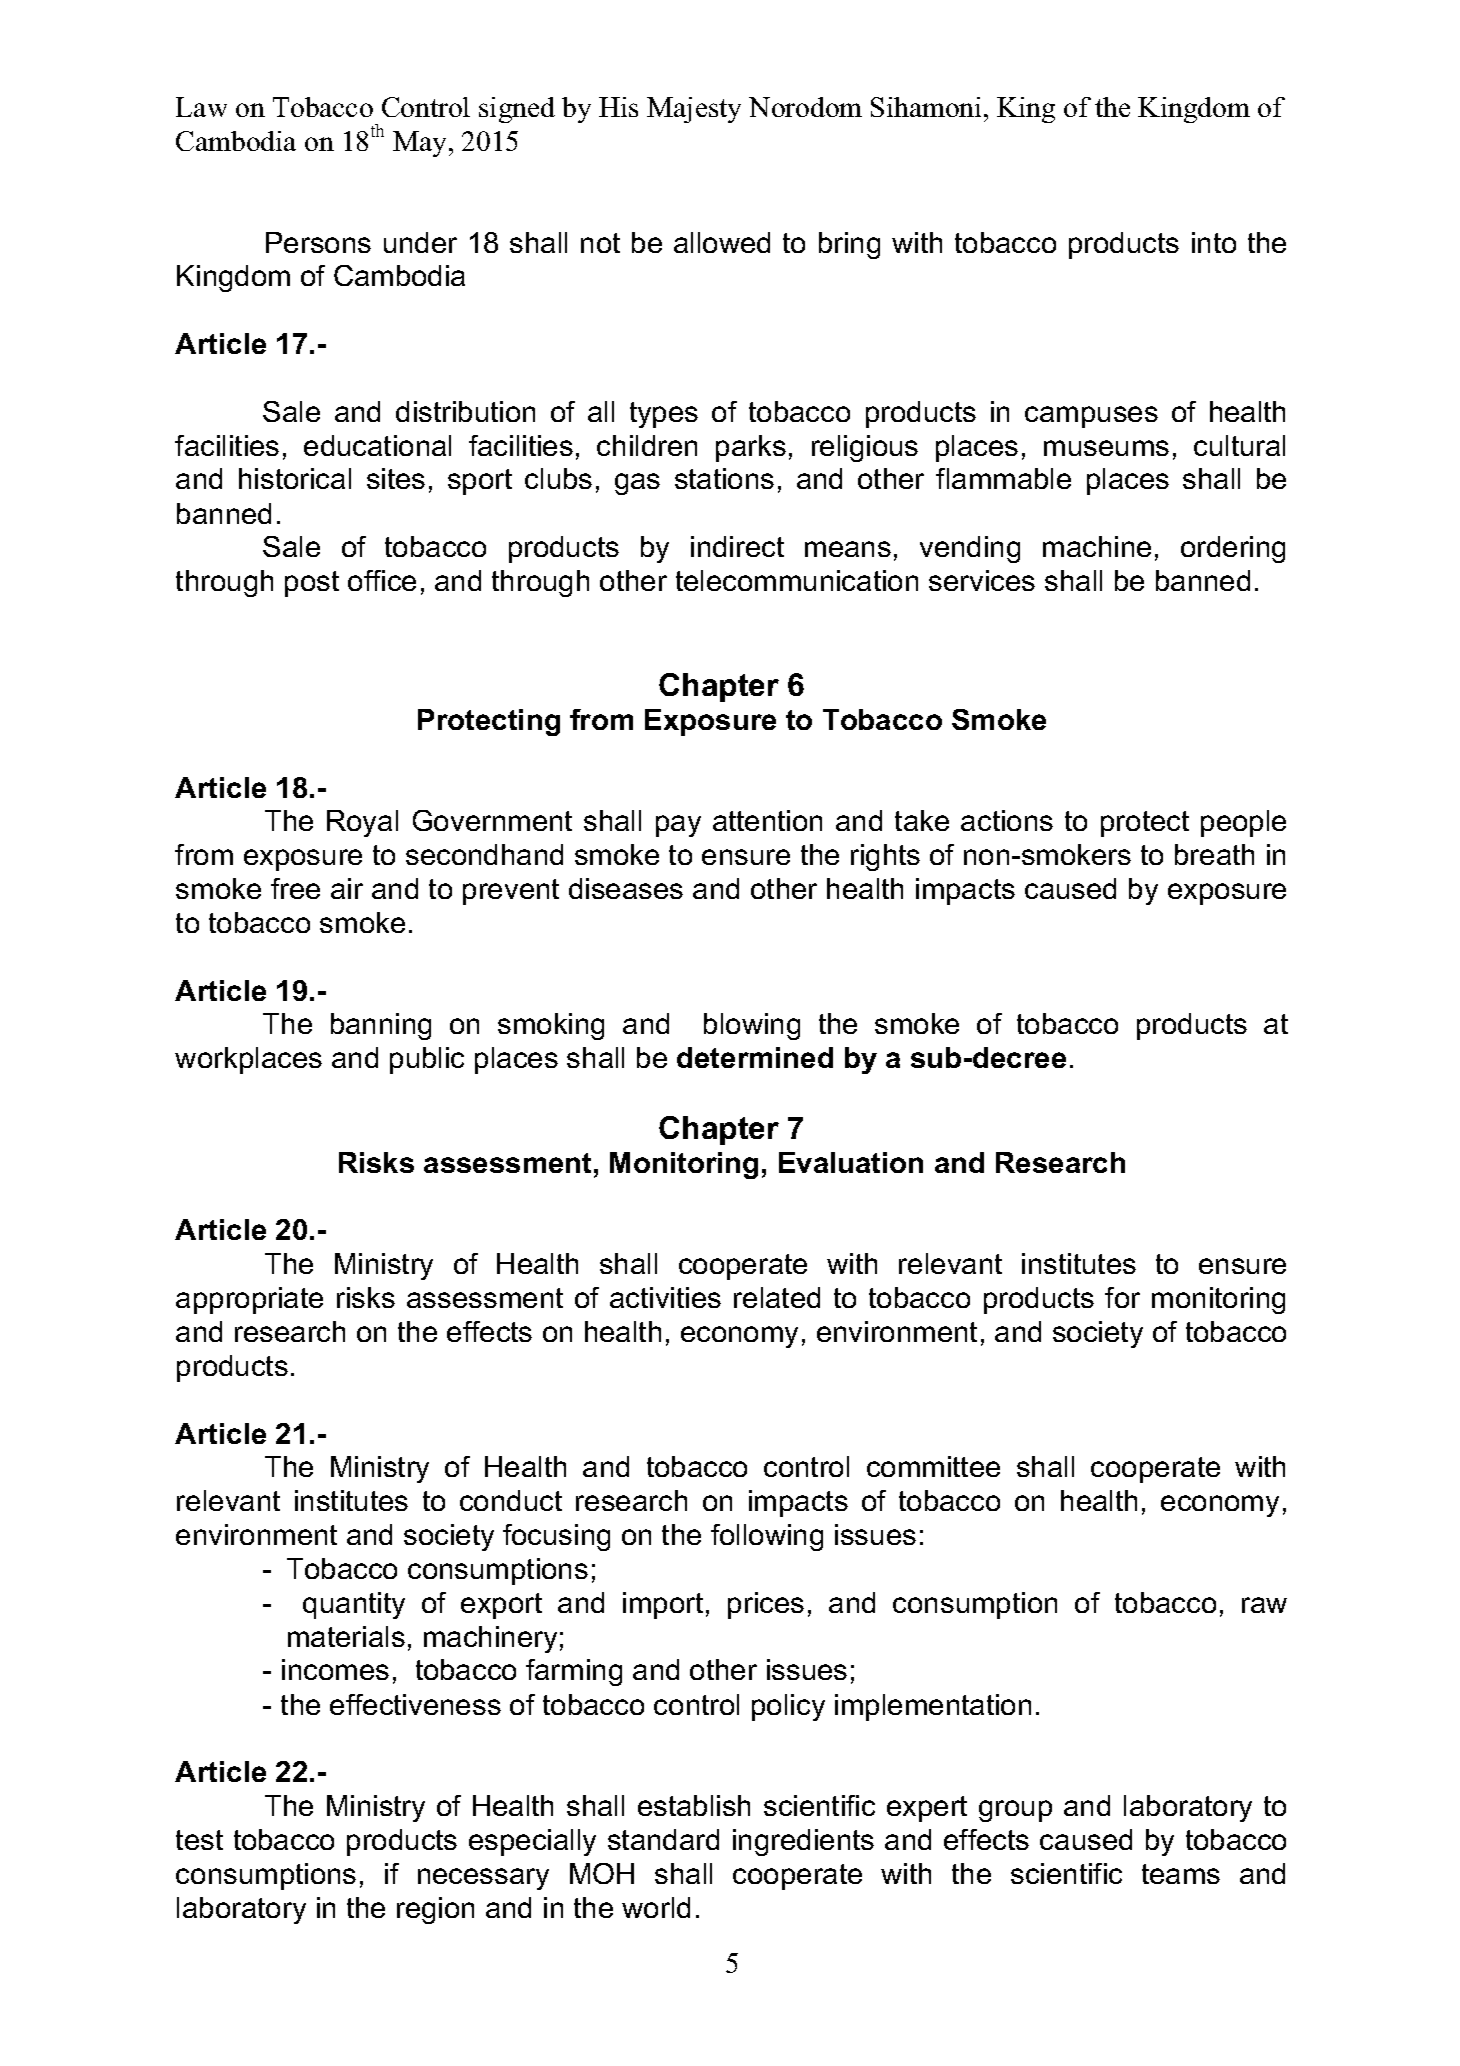  What do you see at coordinates (737, 546) in the document?
I see `indirect` at bounding box center [737, 546].
